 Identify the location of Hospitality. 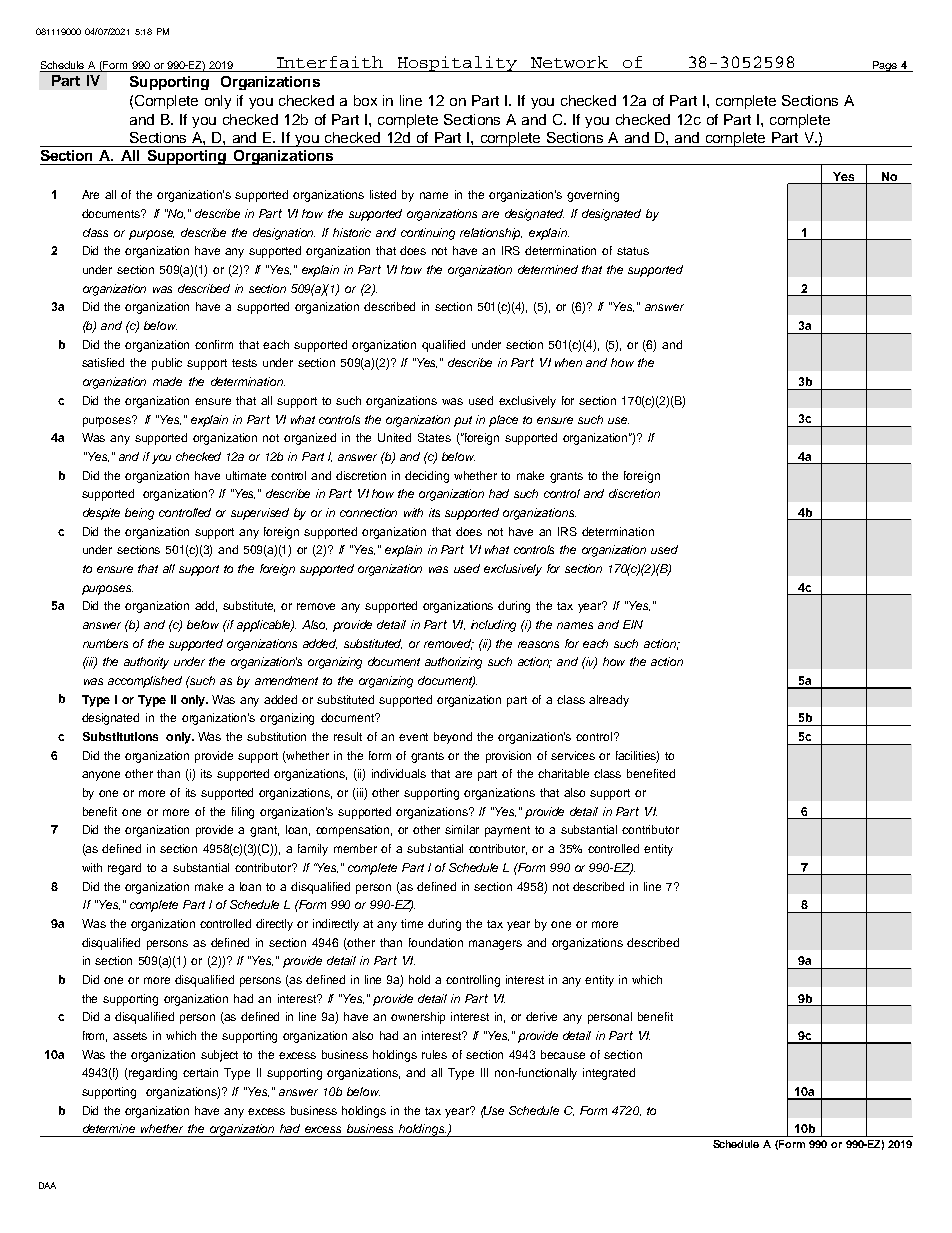
(458, 64).
